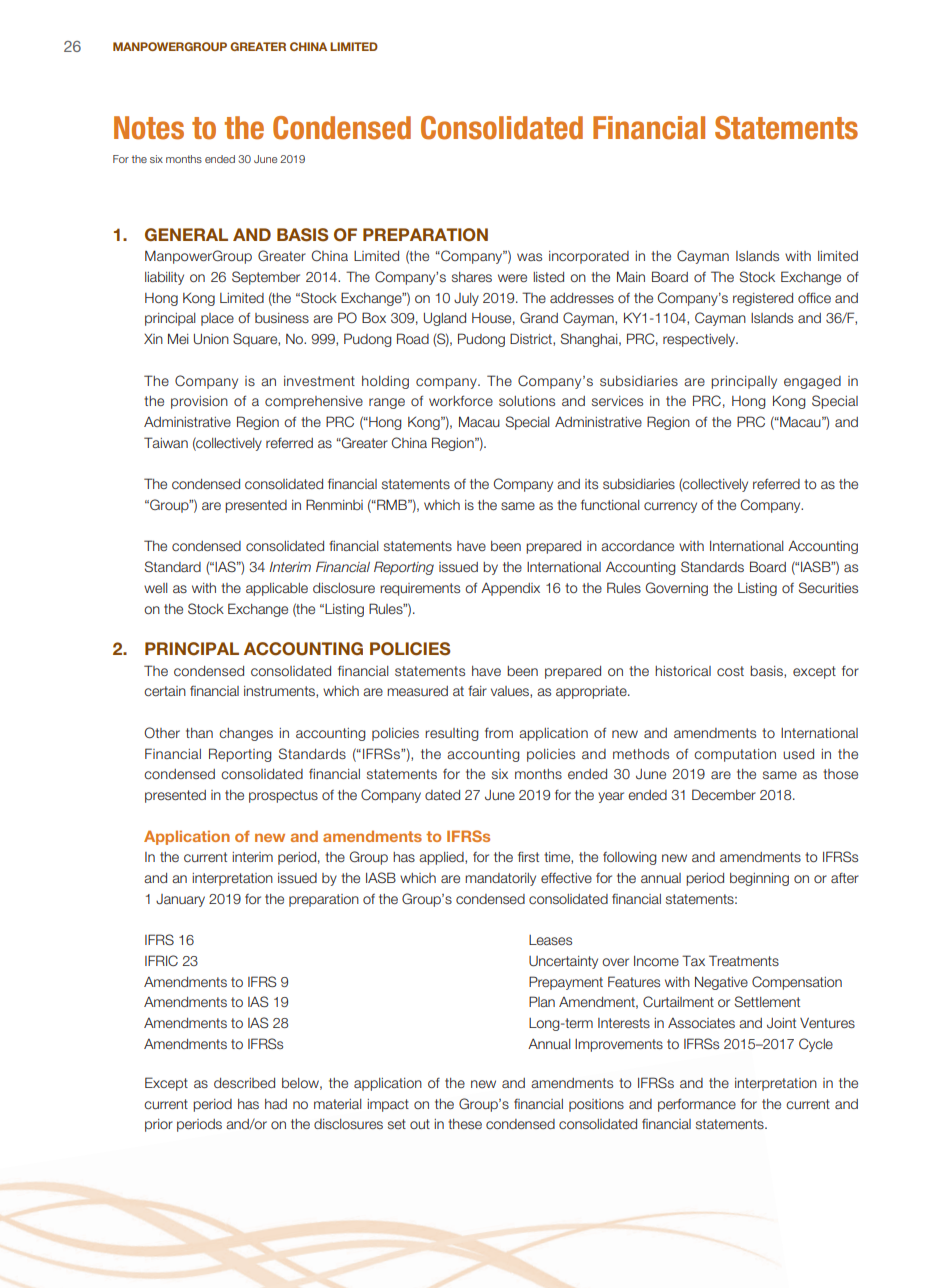 The height and width of the screenshot is (1288, 949). I want to click on January, so click(180, 900).
